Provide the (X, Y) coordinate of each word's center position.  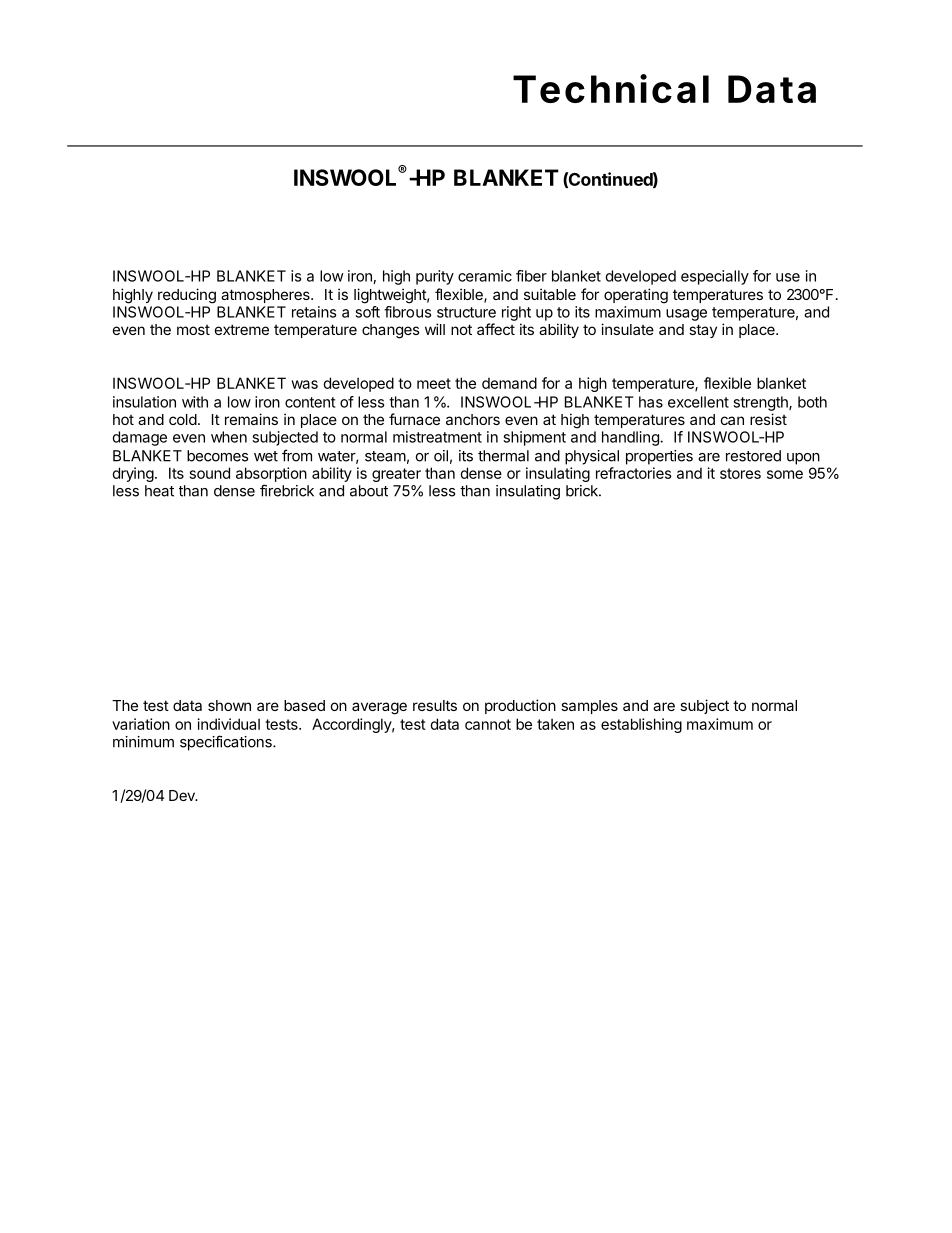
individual (229, 724)
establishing (641, 725)
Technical (611, 88)
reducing (187, 296)
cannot (488, 724)
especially (715, 277)
